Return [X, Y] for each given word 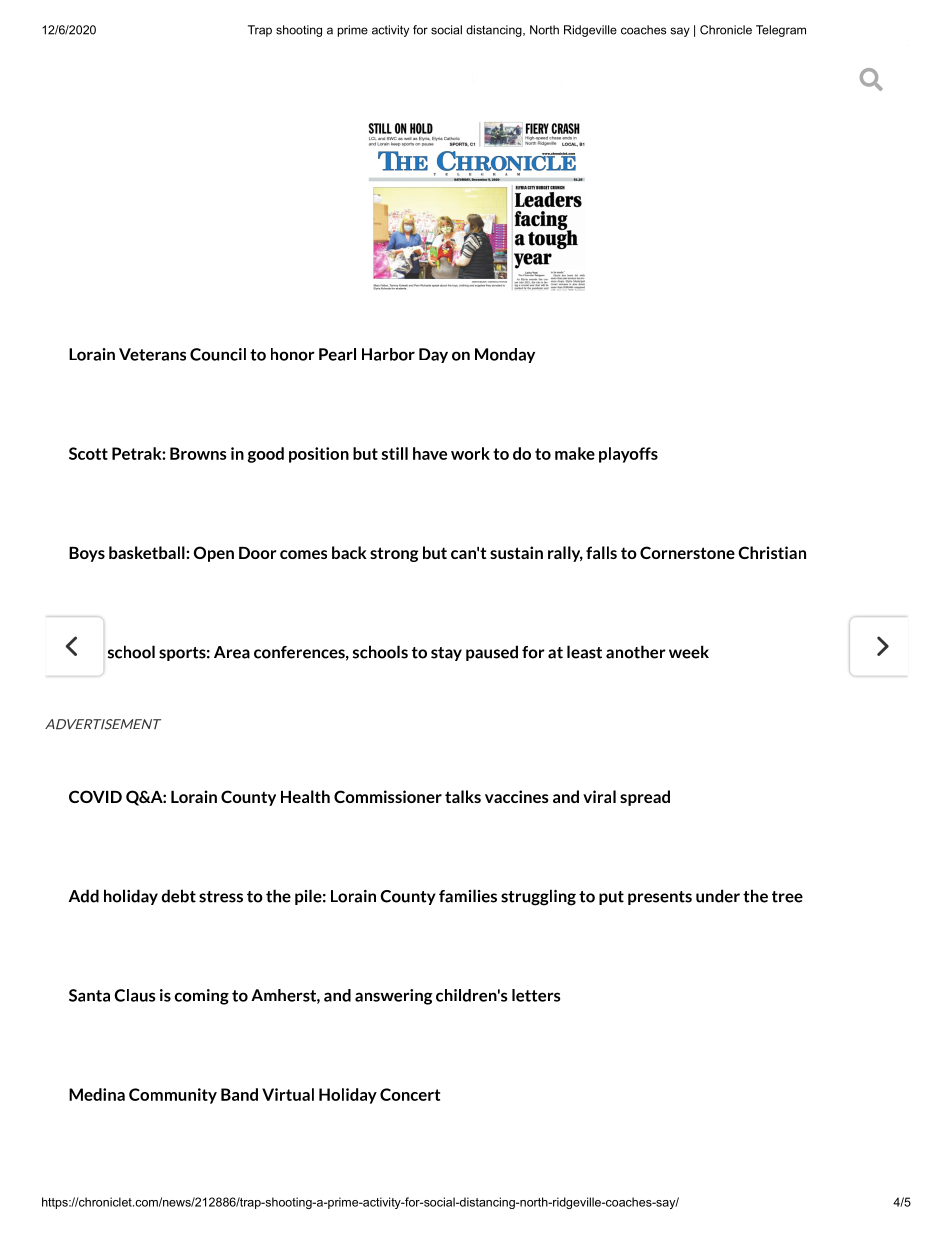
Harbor [388, 354]
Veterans [152, 354]
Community [173, 1096]
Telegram [781, 31]
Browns [198, 453]
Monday [505, 355]
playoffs [628, 455]
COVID [95, 796]
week [689, 652]
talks [463, 796]
